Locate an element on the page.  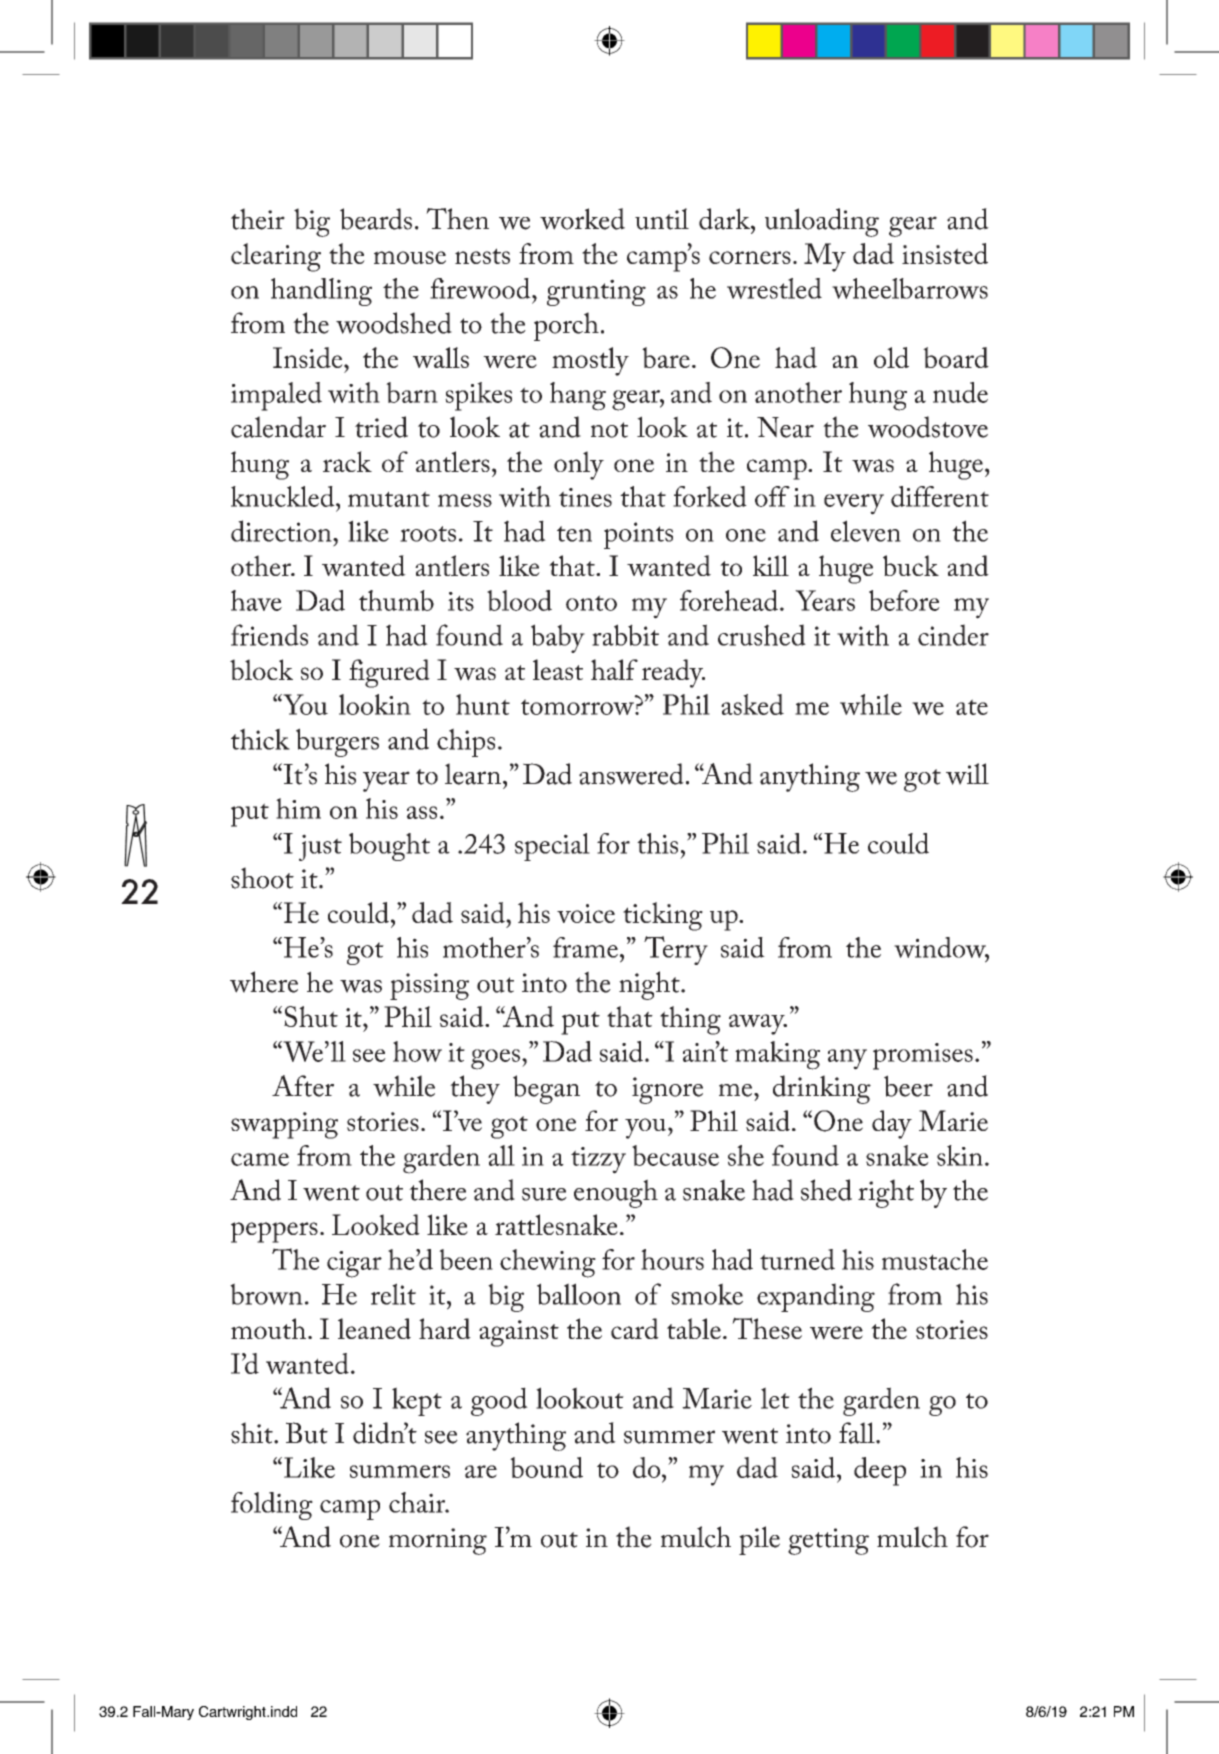
deep is located at coordinates (880, 1471).
